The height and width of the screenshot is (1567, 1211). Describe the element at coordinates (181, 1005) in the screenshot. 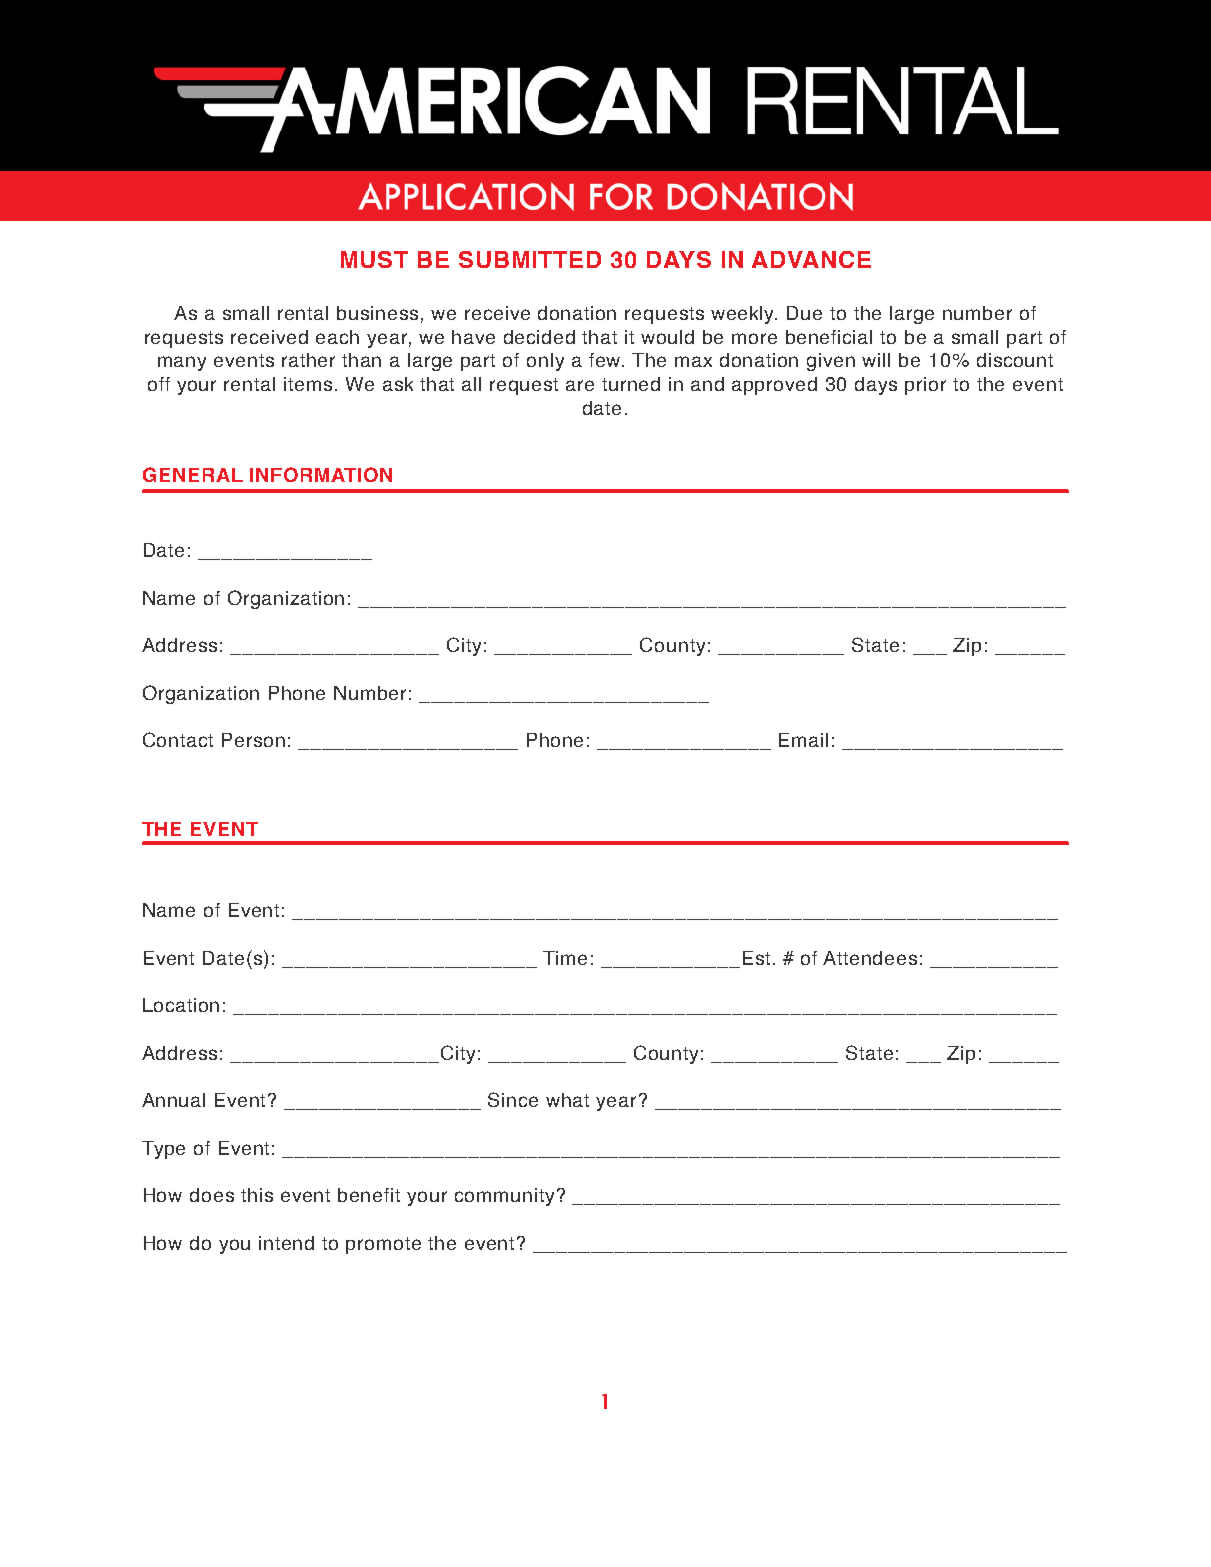

I see `Location` at that location.
